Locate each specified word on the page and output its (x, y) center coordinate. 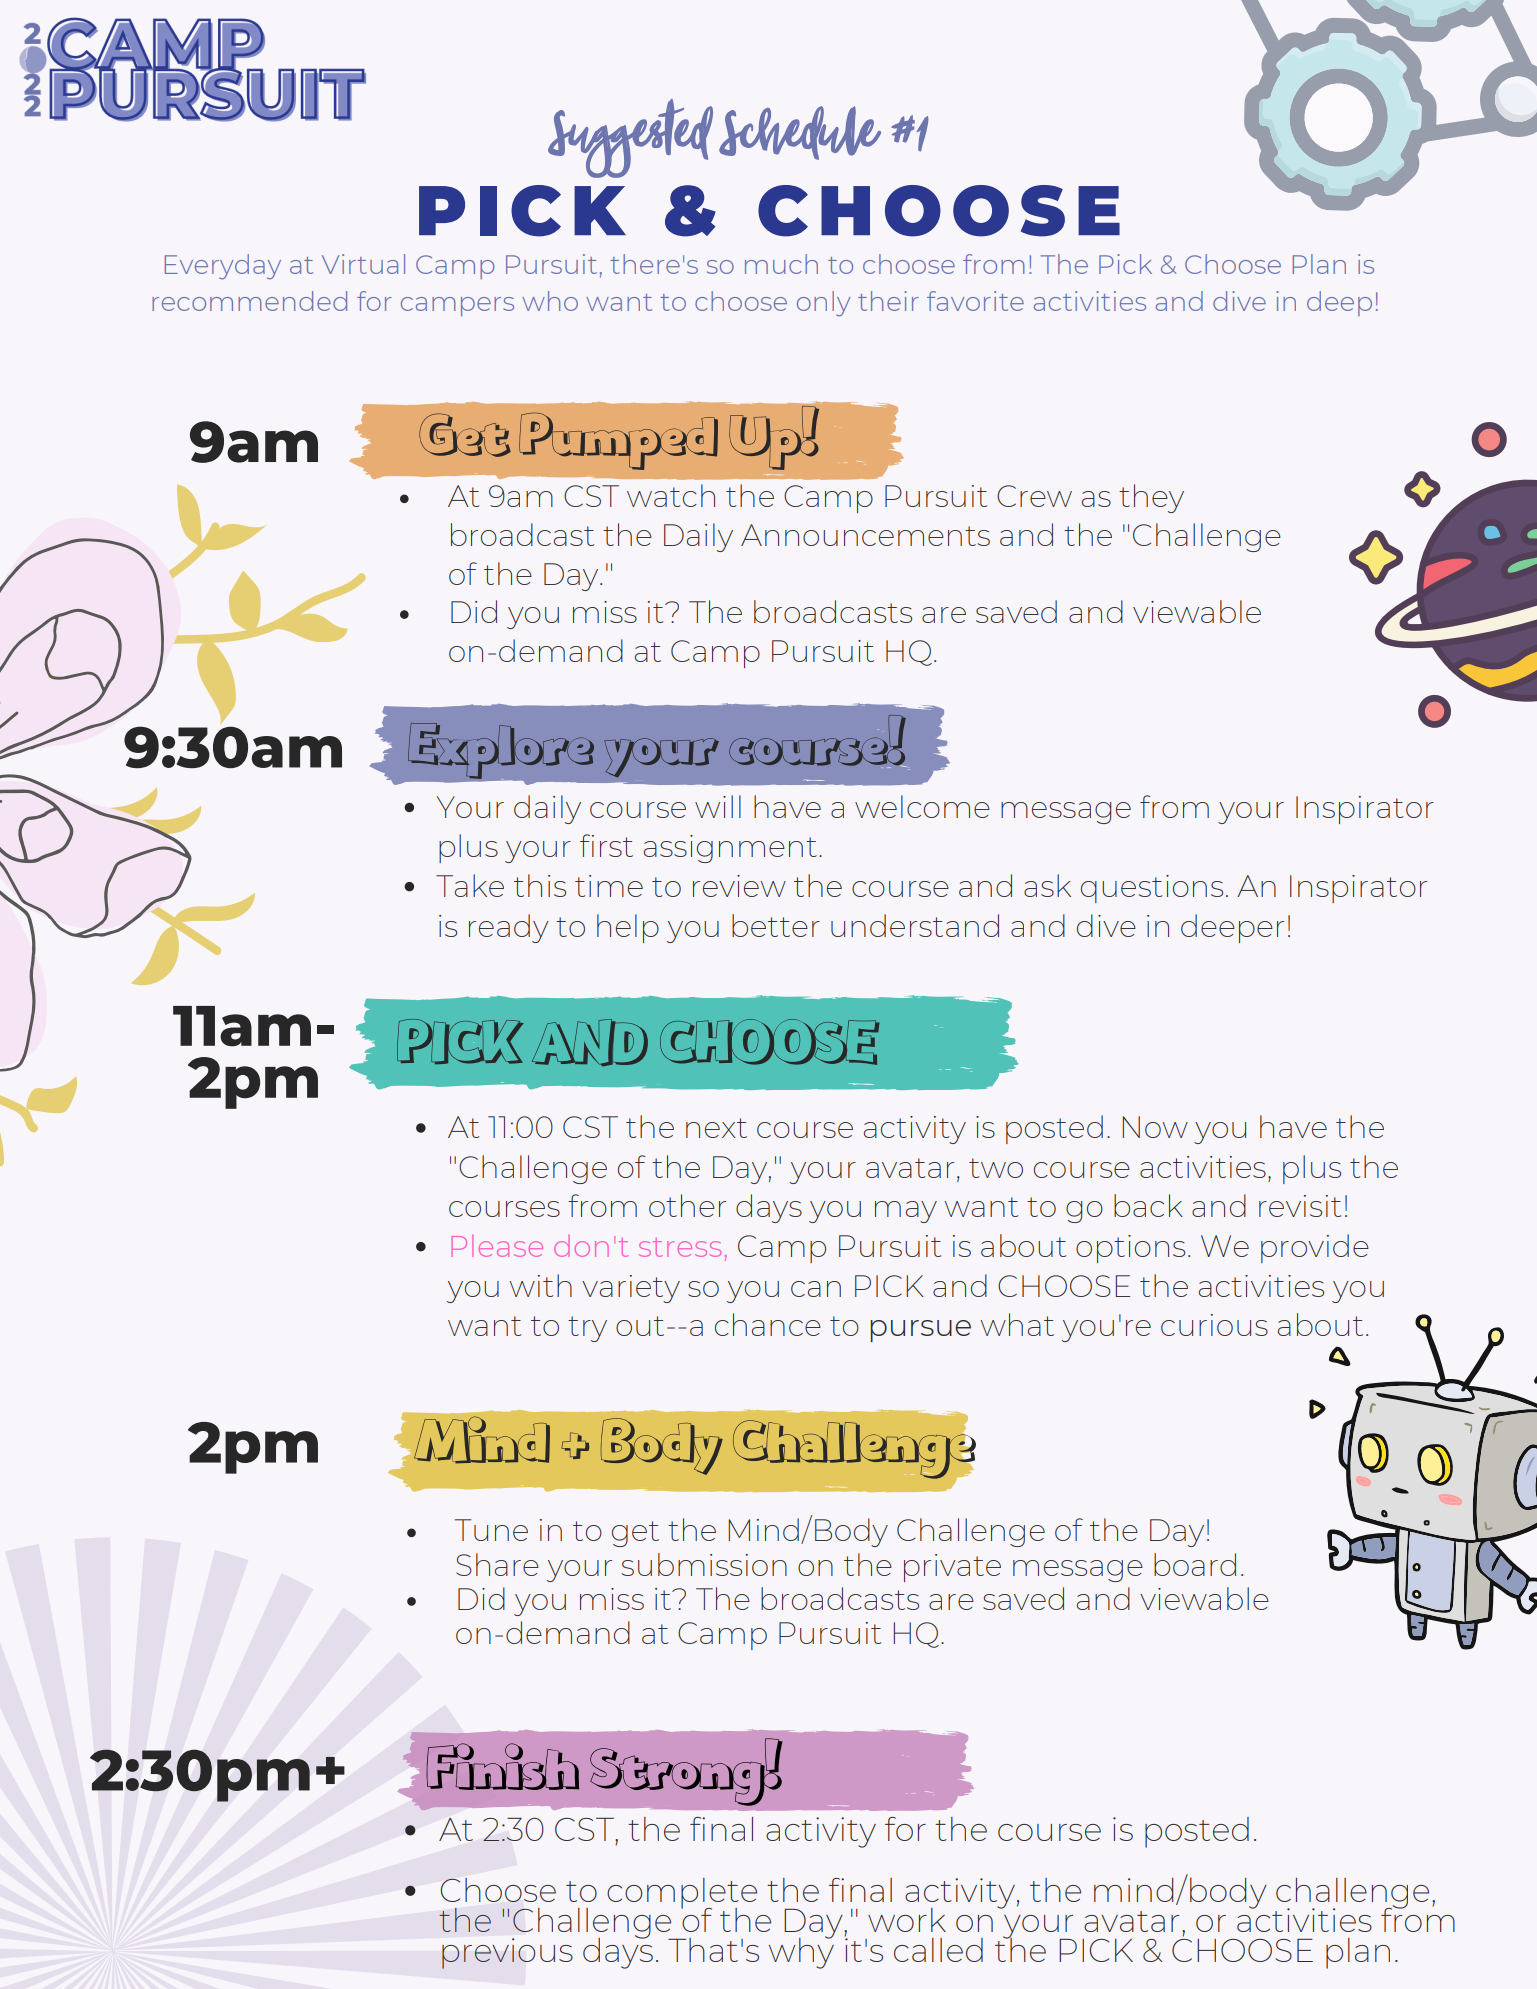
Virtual (363, 264)
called (938, 1950)
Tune (491, 1530)
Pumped (618, 441)
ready (509, 928)
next (716, 1128)
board (1195, 1564)
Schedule (800, 133)
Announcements (865, 535)
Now (1155, 1127)
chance (768, 1324)
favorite (975, 301)
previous (507, 1953)
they (1151, 498)
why (801, 1952)
